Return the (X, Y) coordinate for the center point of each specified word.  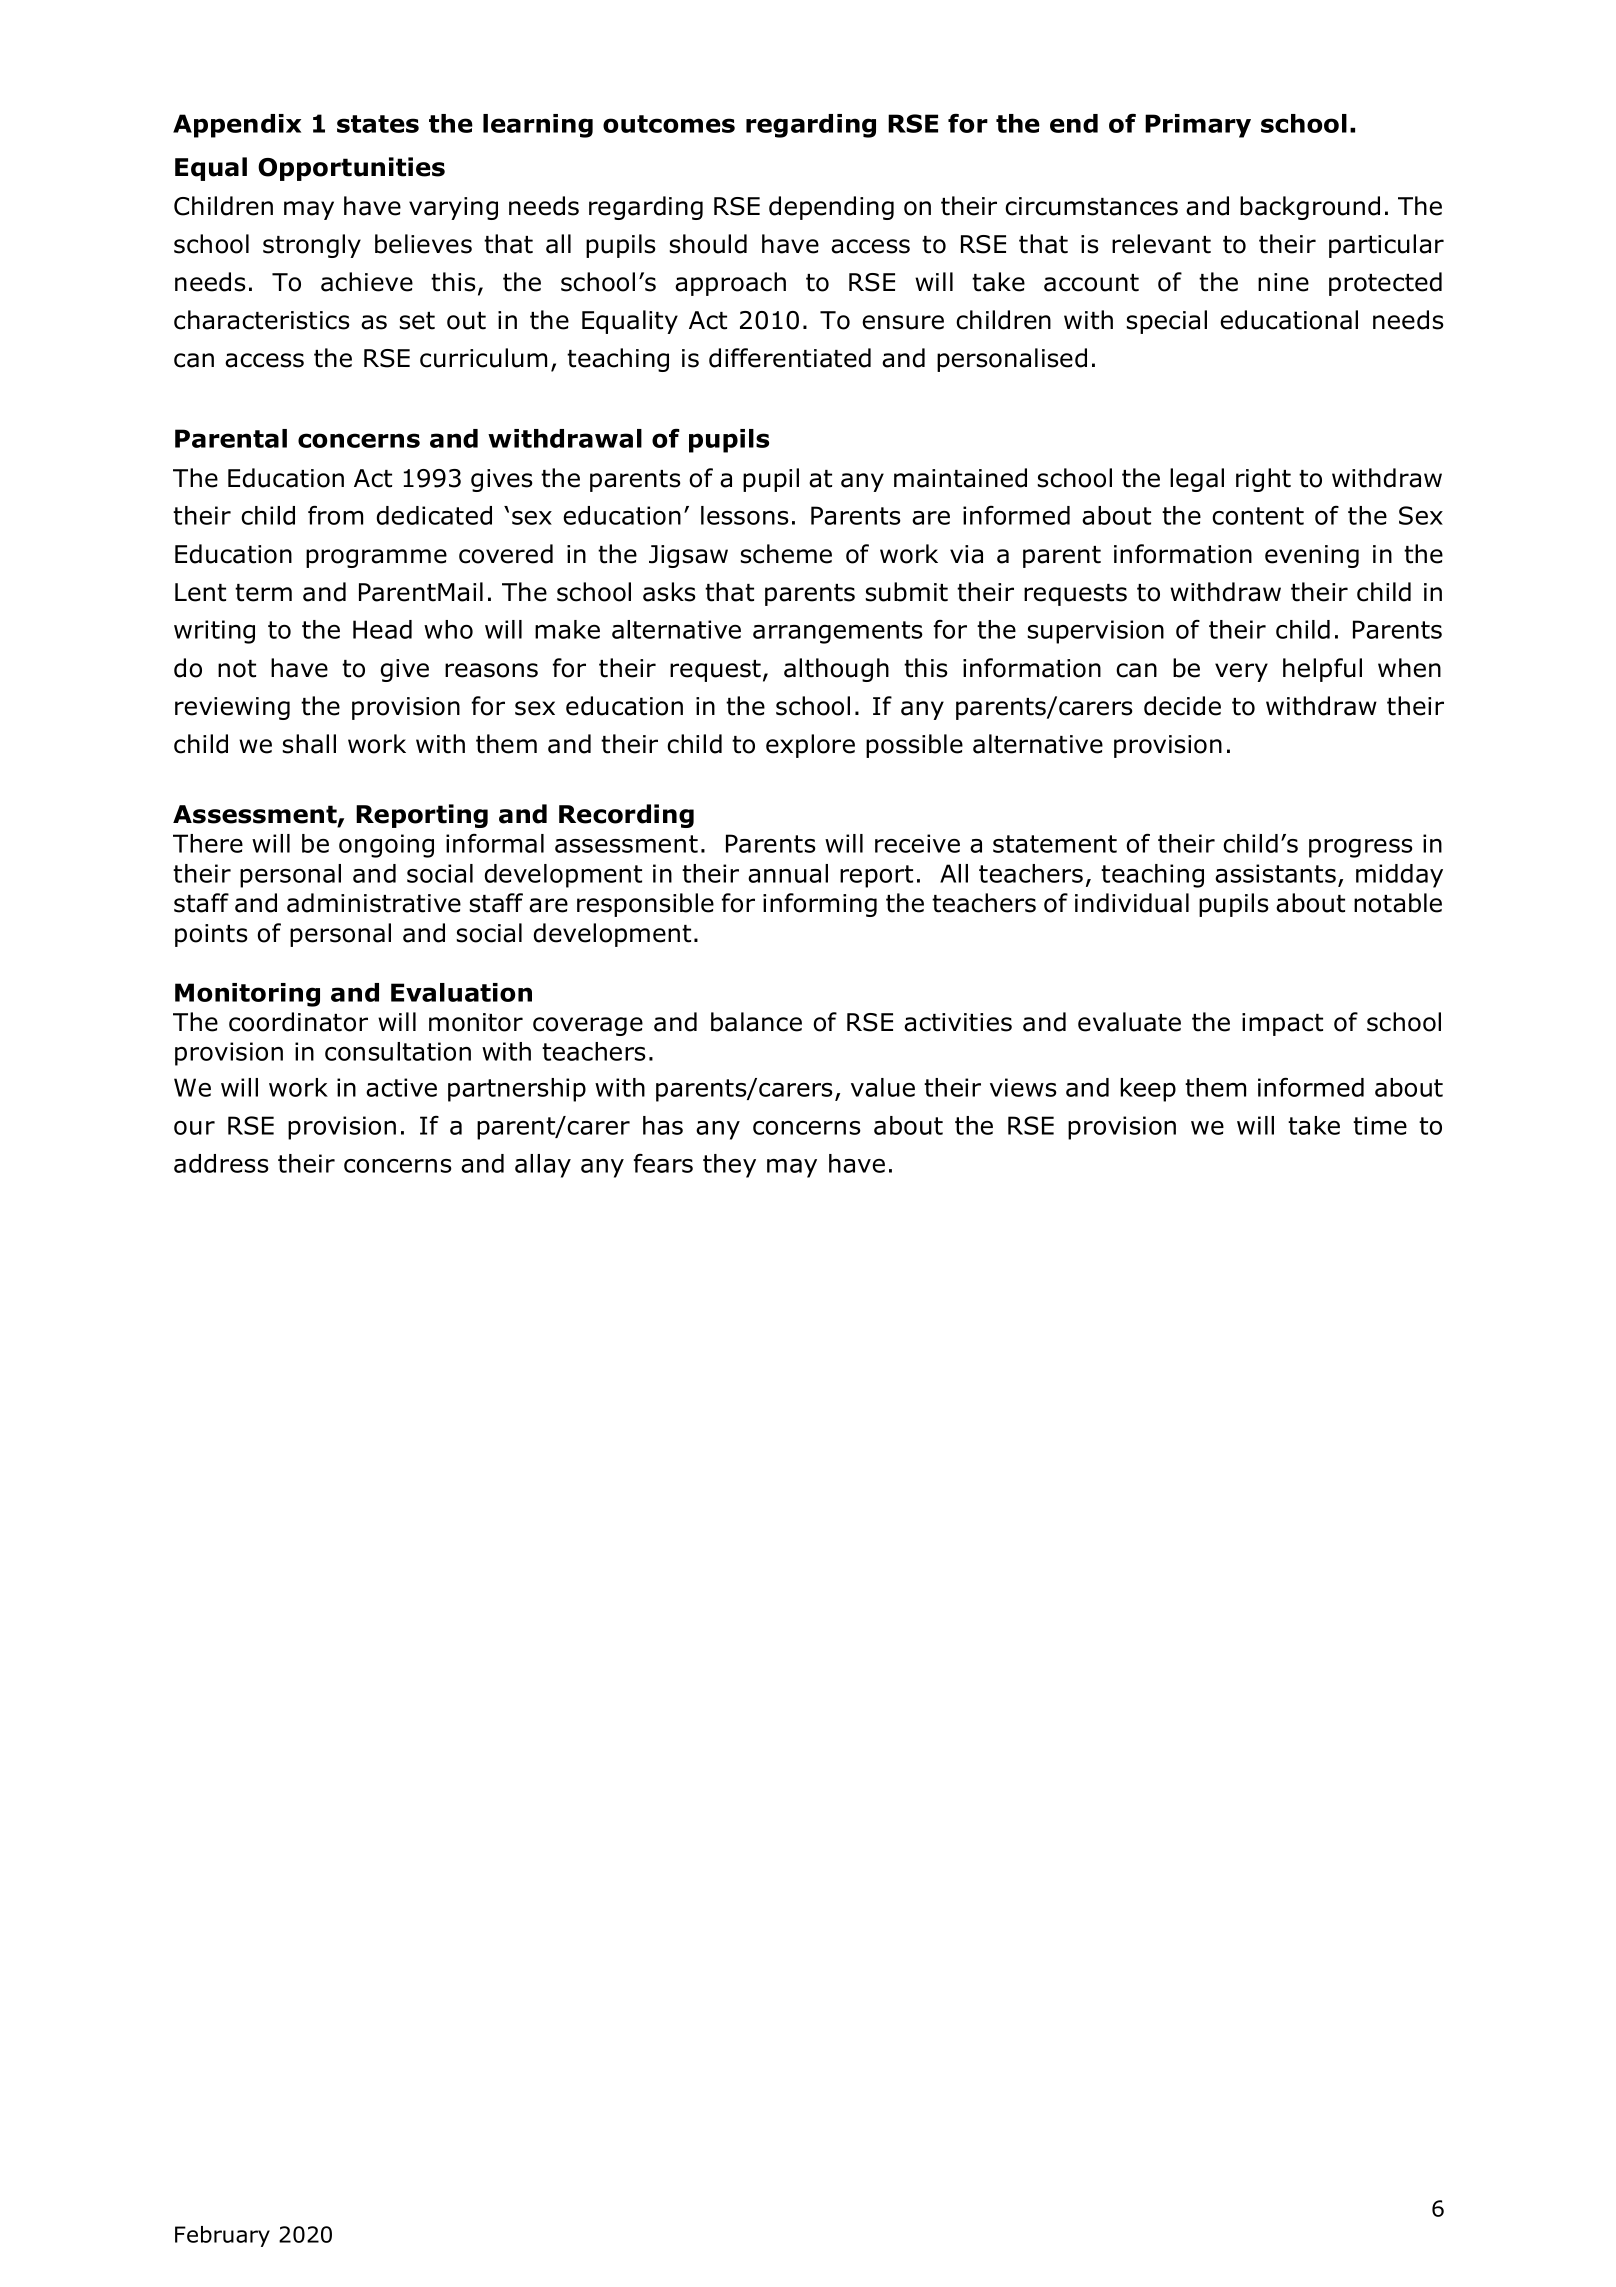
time (1380, 1125)
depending (831, 208)
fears (663, 1163)
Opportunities (351, 169)
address (221, 1163)
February (222, 2236)
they (729, 1166)
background (1310, 208)
